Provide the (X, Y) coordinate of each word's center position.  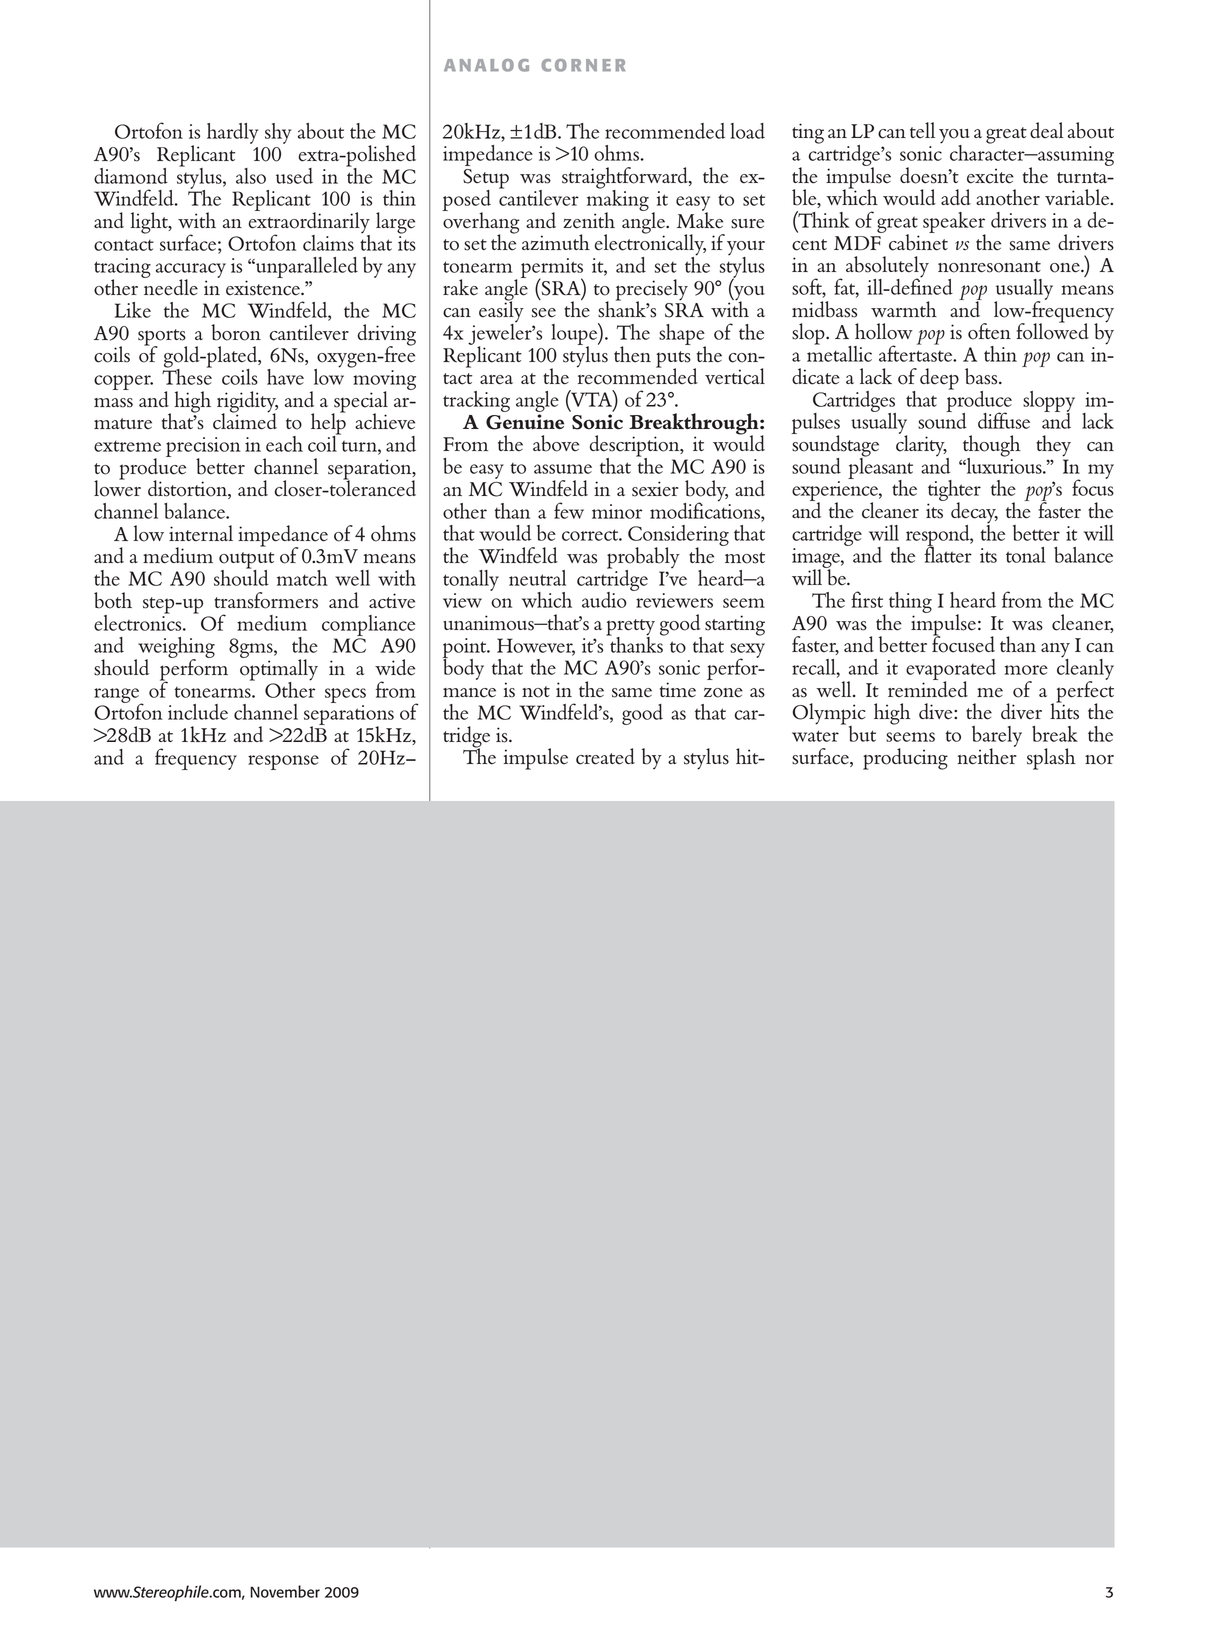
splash (1051, 759)
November (285, 1591)
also (251, 176)
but (862, 734)
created (605, 756)
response (283, 762)
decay (974, 514)
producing (905, 759)
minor (617, 511)
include (198, 712)
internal (201, 533)
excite (990, 176)
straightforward (626, 179)
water (815, 736)
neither (987, 755)
